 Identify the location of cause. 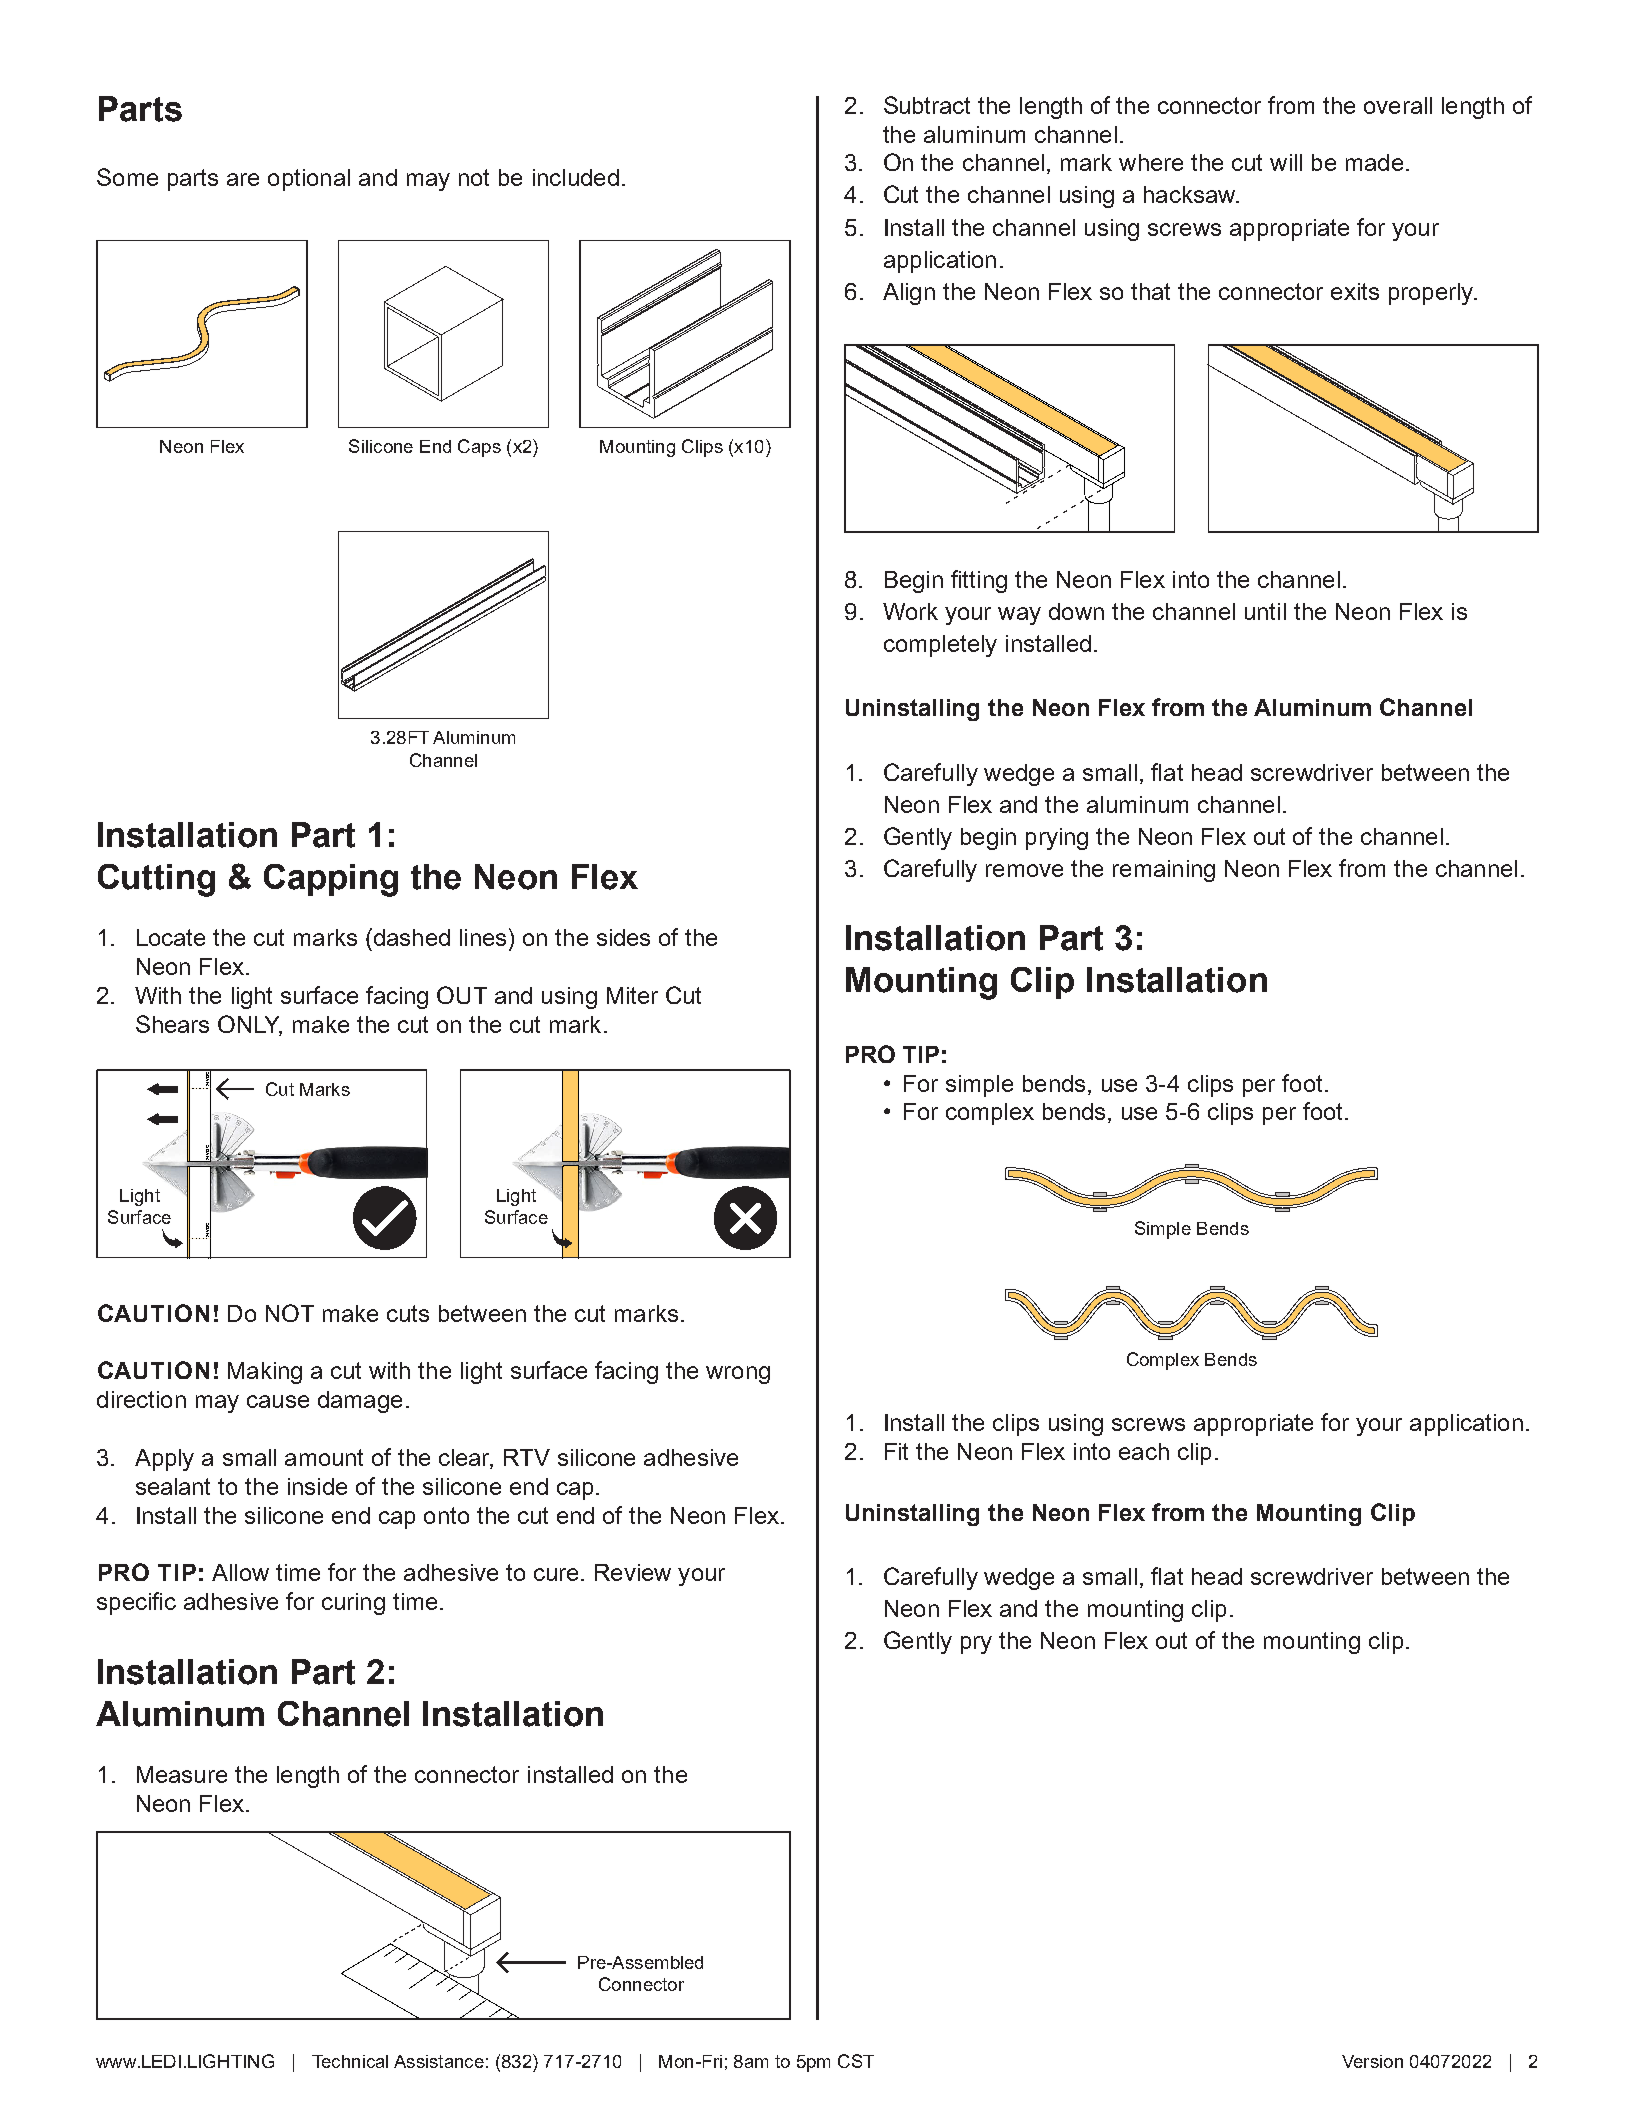
(278, 1401).
